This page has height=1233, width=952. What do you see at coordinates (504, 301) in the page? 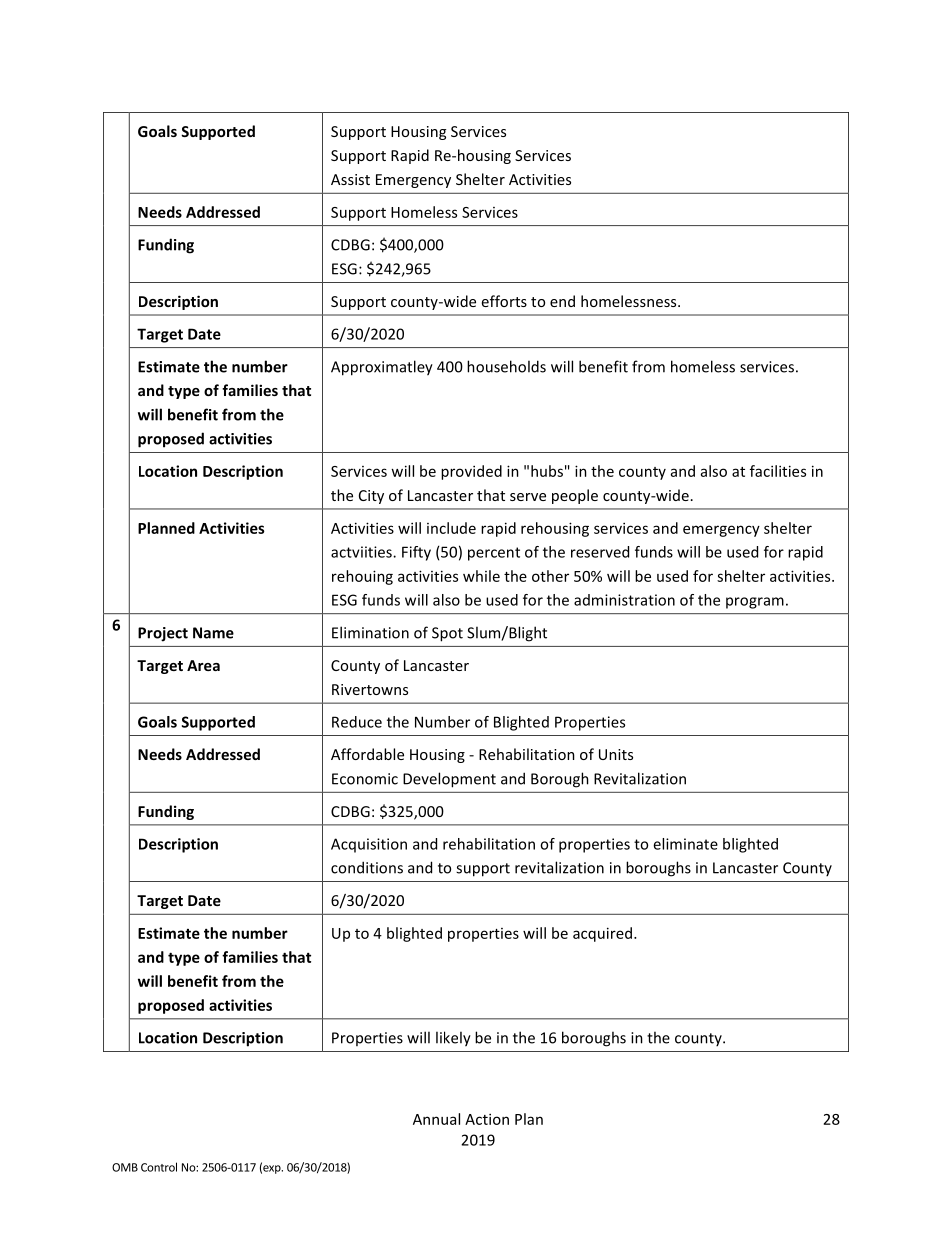
I see `efforts` at bounding box center [504, 301].
